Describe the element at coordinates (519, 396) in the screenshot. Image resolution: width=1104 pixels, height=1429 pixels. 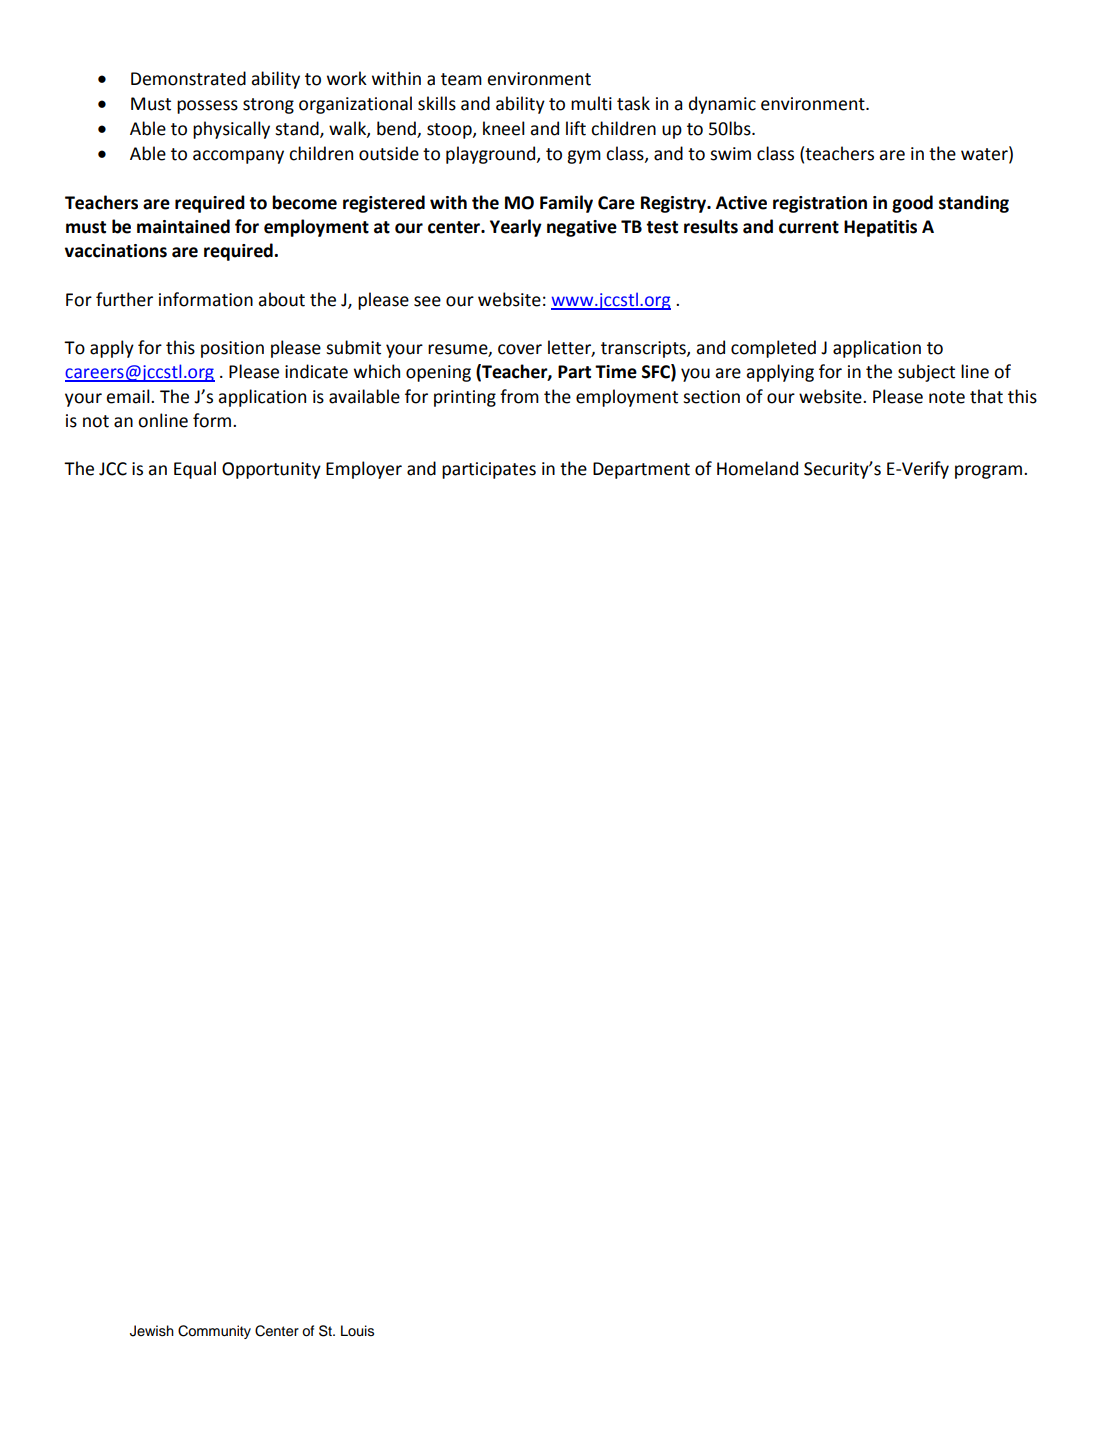
I see `from` at that location.
